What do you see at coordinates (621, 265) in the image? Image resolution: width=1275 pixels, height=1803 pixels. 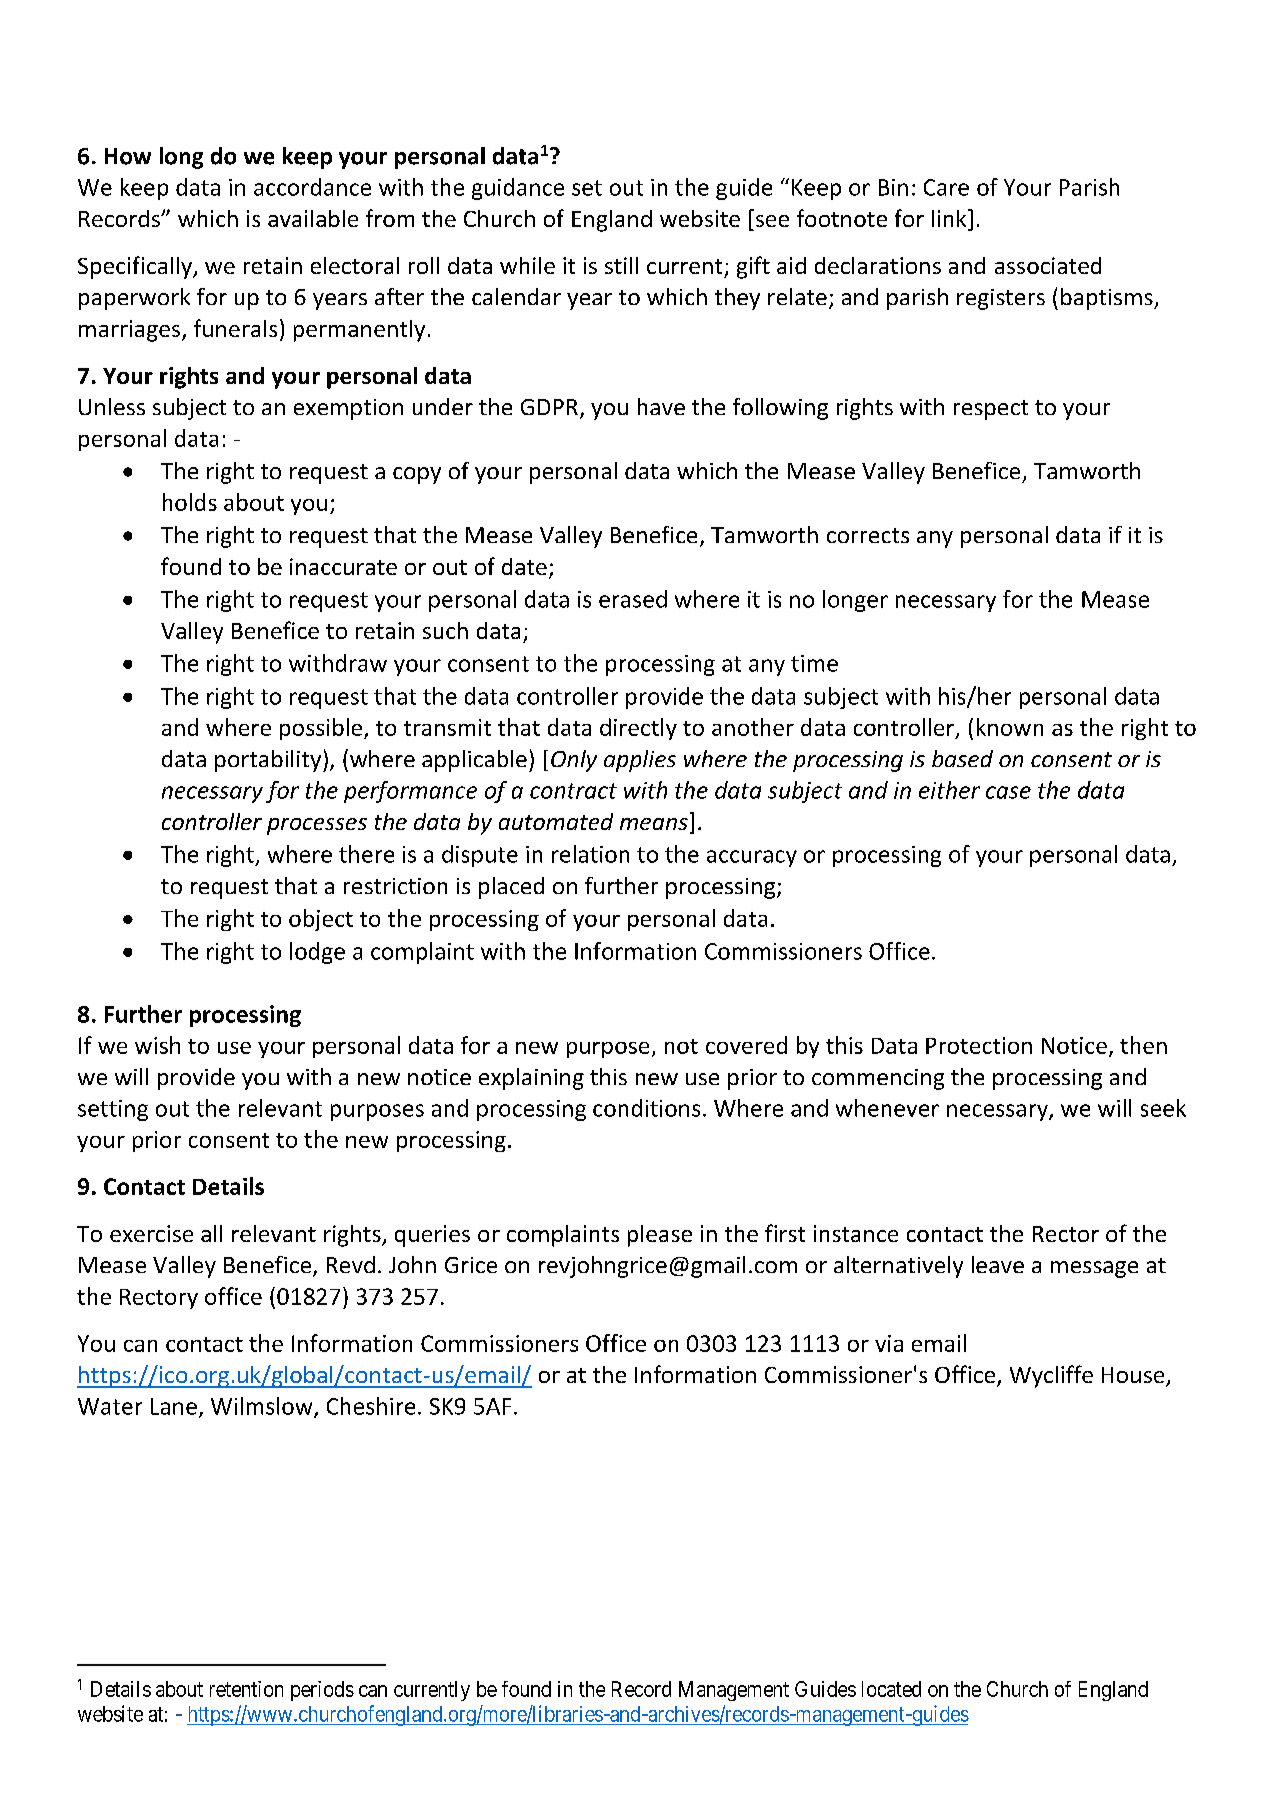 I see `still` at bounding box center [621, 265].
